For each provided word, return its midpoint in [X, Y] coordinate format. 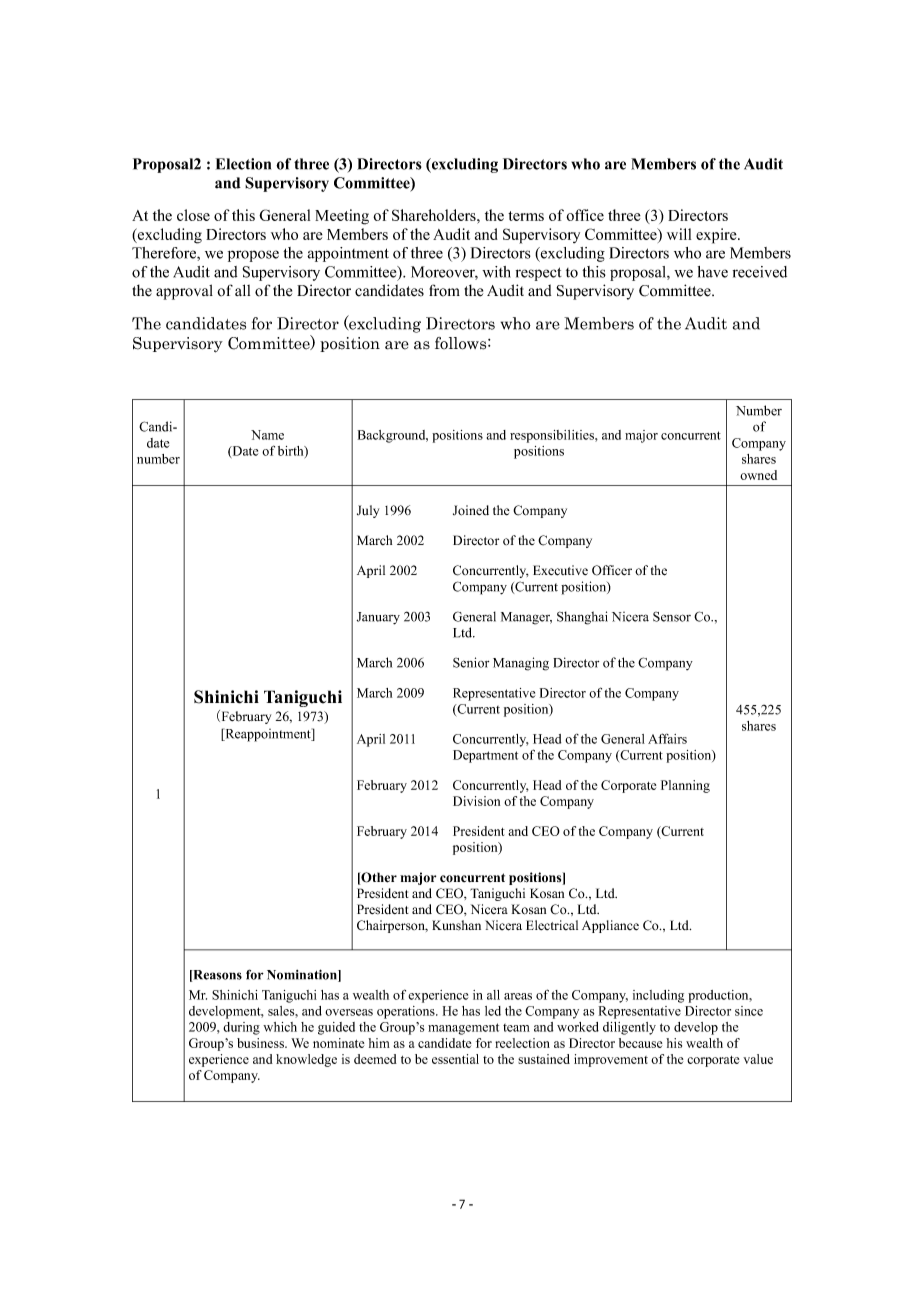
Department [485, 756]
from [444, 290]
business [261, 1043]
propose [253, 256]
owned [758, 475]
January [378, 618]
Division [476, 801]
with [496, 272]
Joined [471, 510]
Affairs [667, 738]
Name [267, 435]
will [679, 234]
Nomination [303, 975]
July [368, 511]
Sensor [672, 617]
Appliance [610, 926]
